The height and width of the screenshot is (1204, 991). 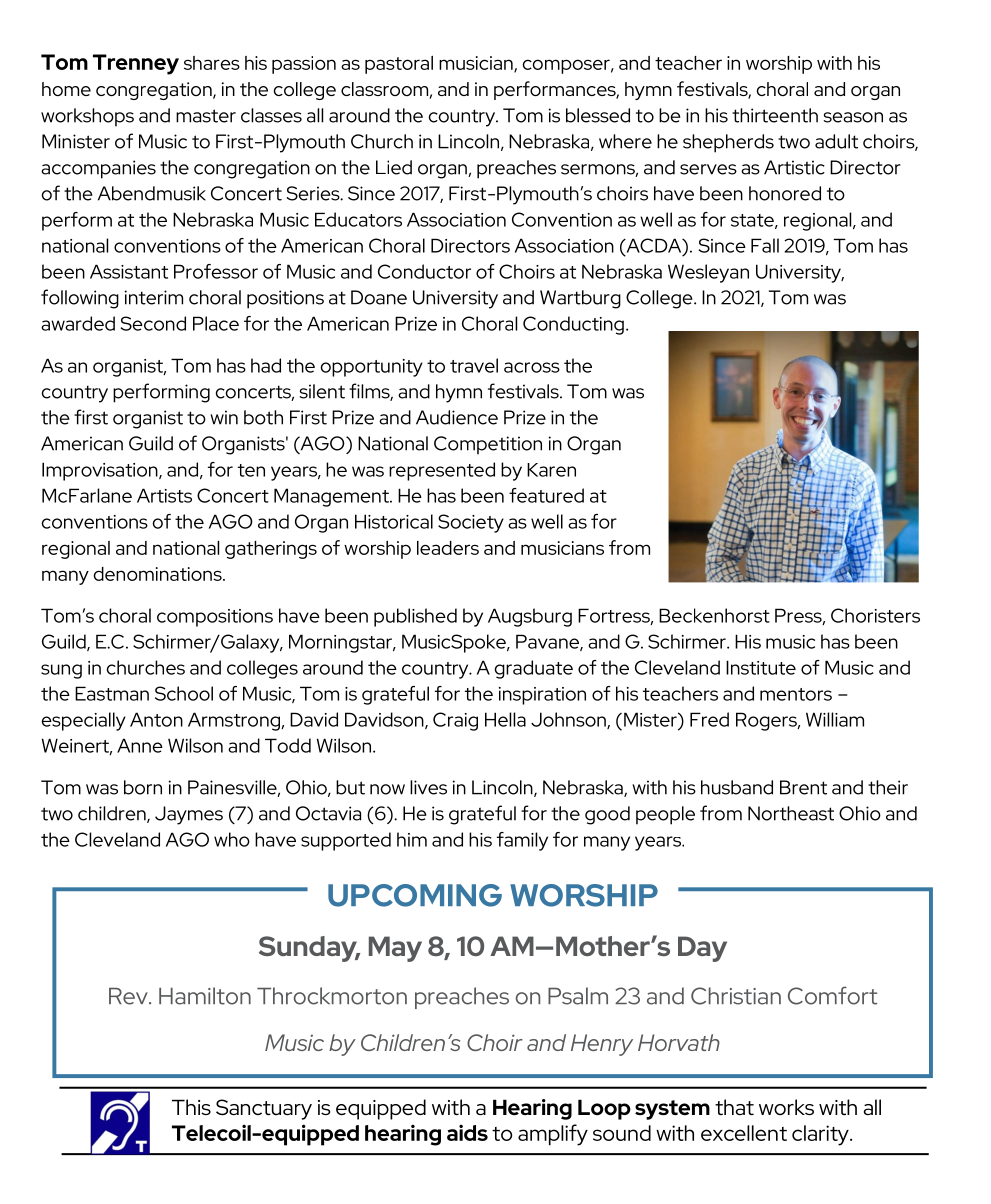 I want to click on Improvisation, so click(x=101, y=471).
